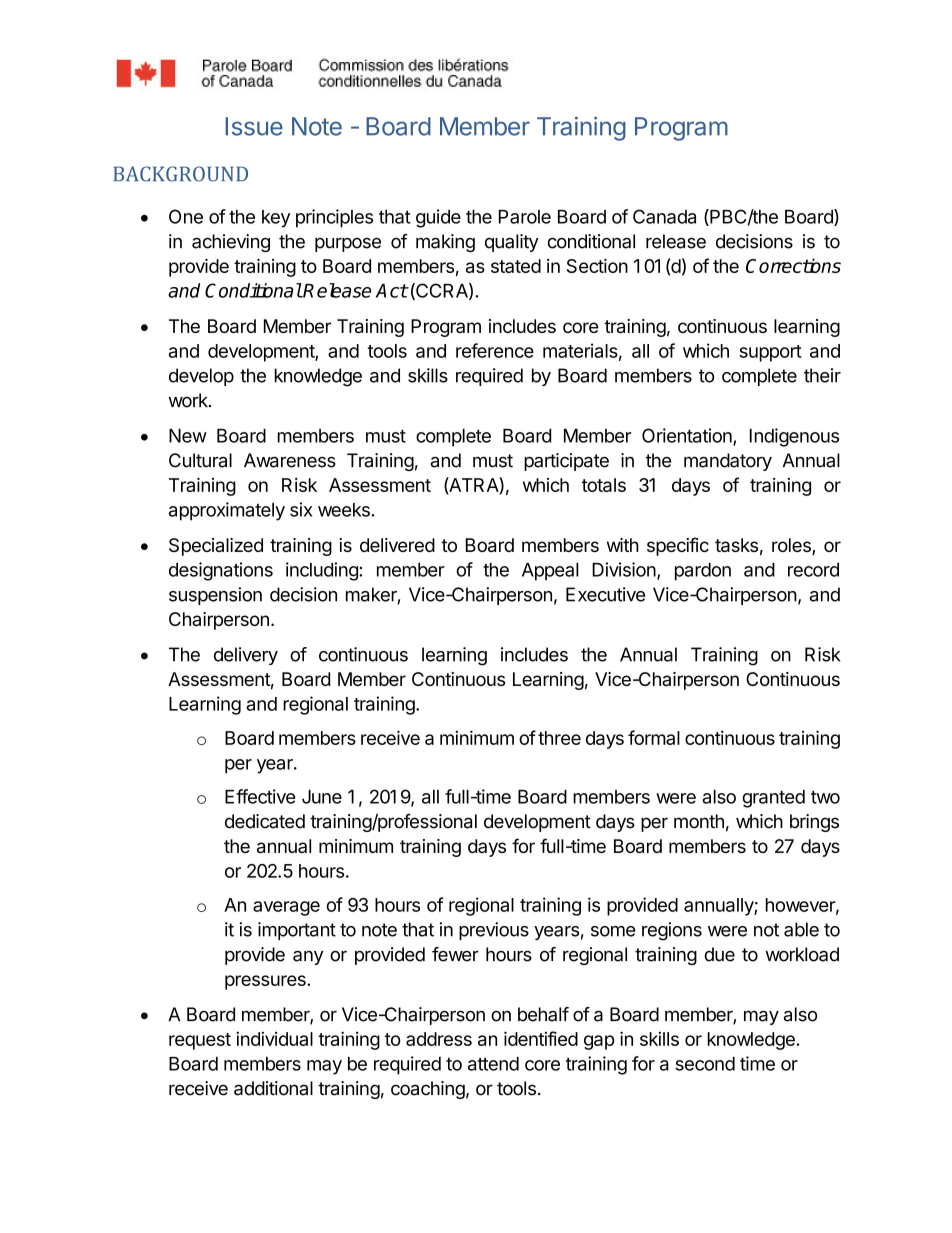  Describe the element at coordinates (525, 217) in the document. I see `Parole` at that location.
